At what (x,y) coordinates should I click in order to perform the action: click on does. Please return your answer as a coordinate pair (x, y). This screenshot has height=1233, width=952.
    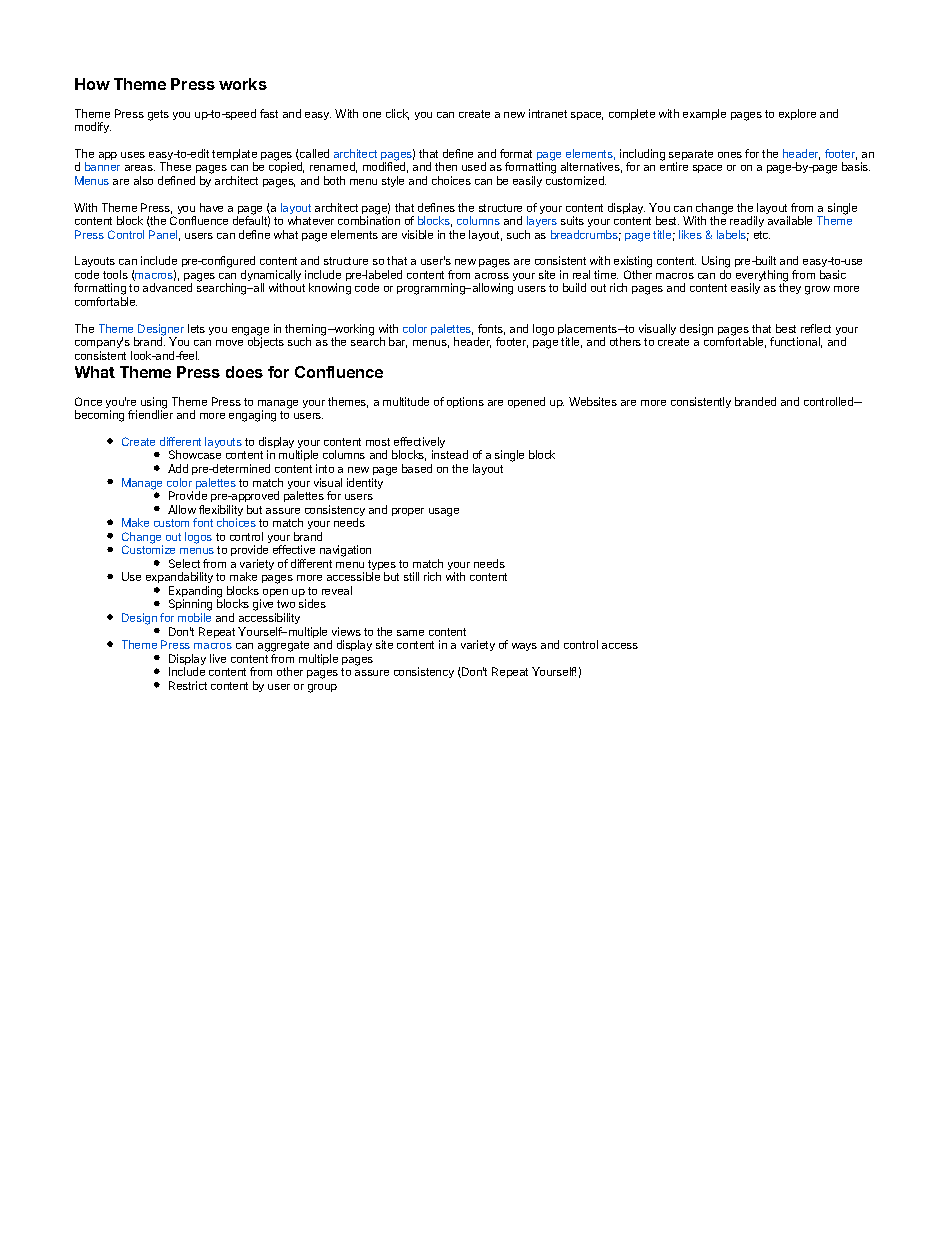
    Looking at the image, I should click on (244, 372).
